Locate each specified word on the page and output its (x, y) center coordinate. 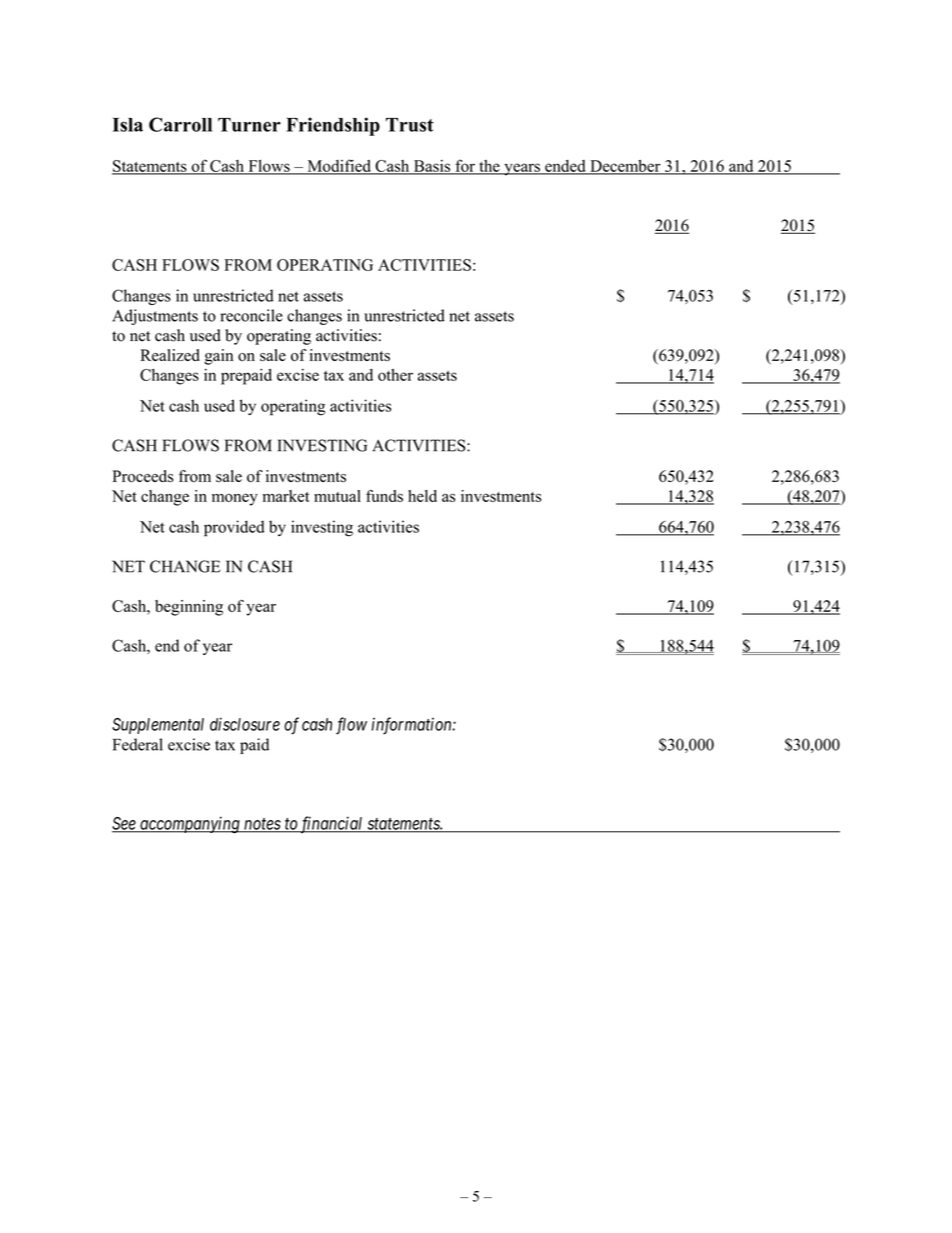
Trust (410, 125)
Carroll (180, 124)
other (395, 375)
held (422, 496)
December (625, 167)
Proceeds (142, 476)
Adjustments (155, 317)
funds (384, 496)
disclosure (245, 724)
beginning (189, 608)
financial (332, 825)
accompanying (190, 824)
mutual (337, 496)
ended (565, 167)
